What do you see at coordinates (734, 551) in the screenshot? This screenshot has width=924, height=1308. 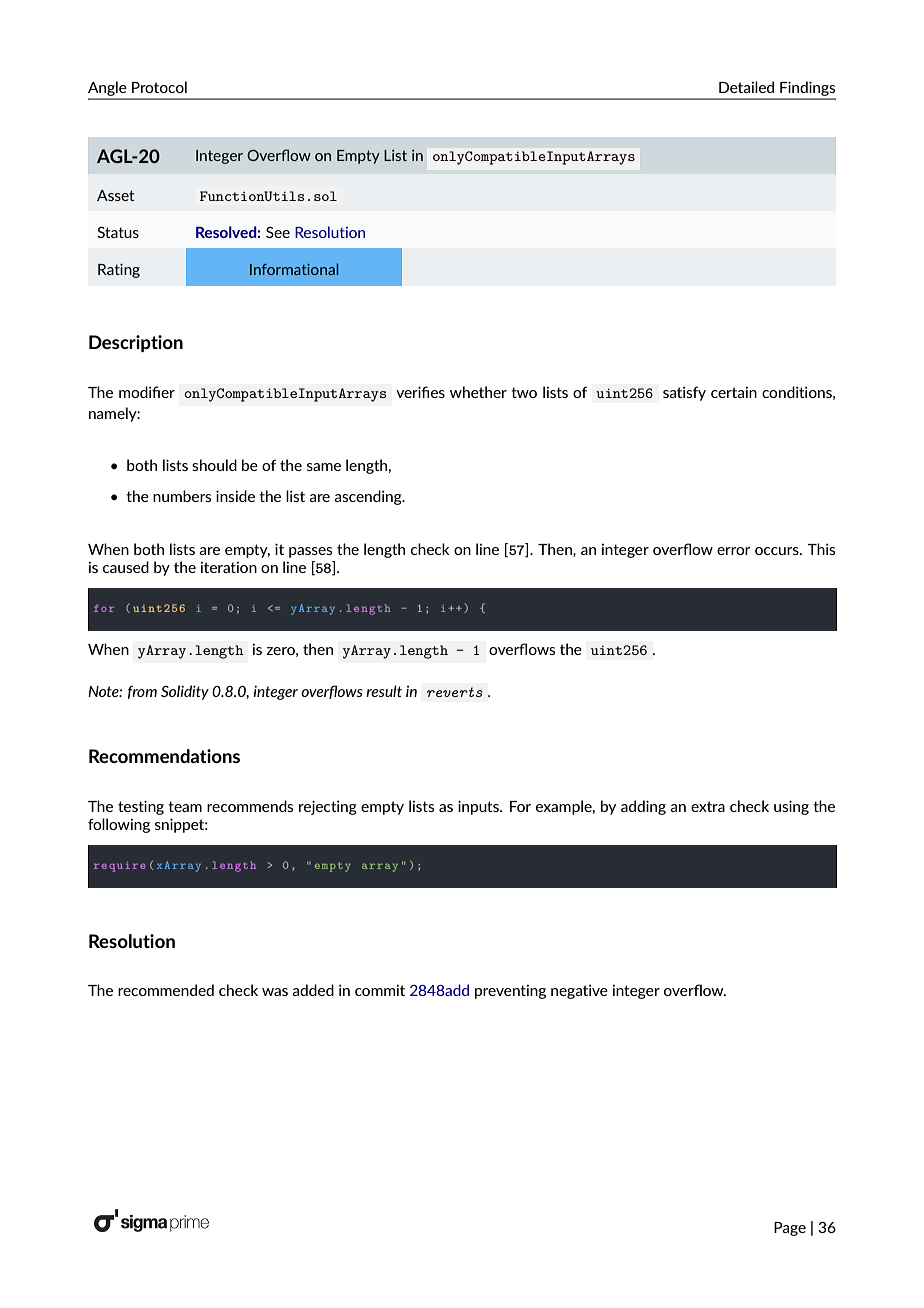 I see `error` at bounding box center [734, 551].
